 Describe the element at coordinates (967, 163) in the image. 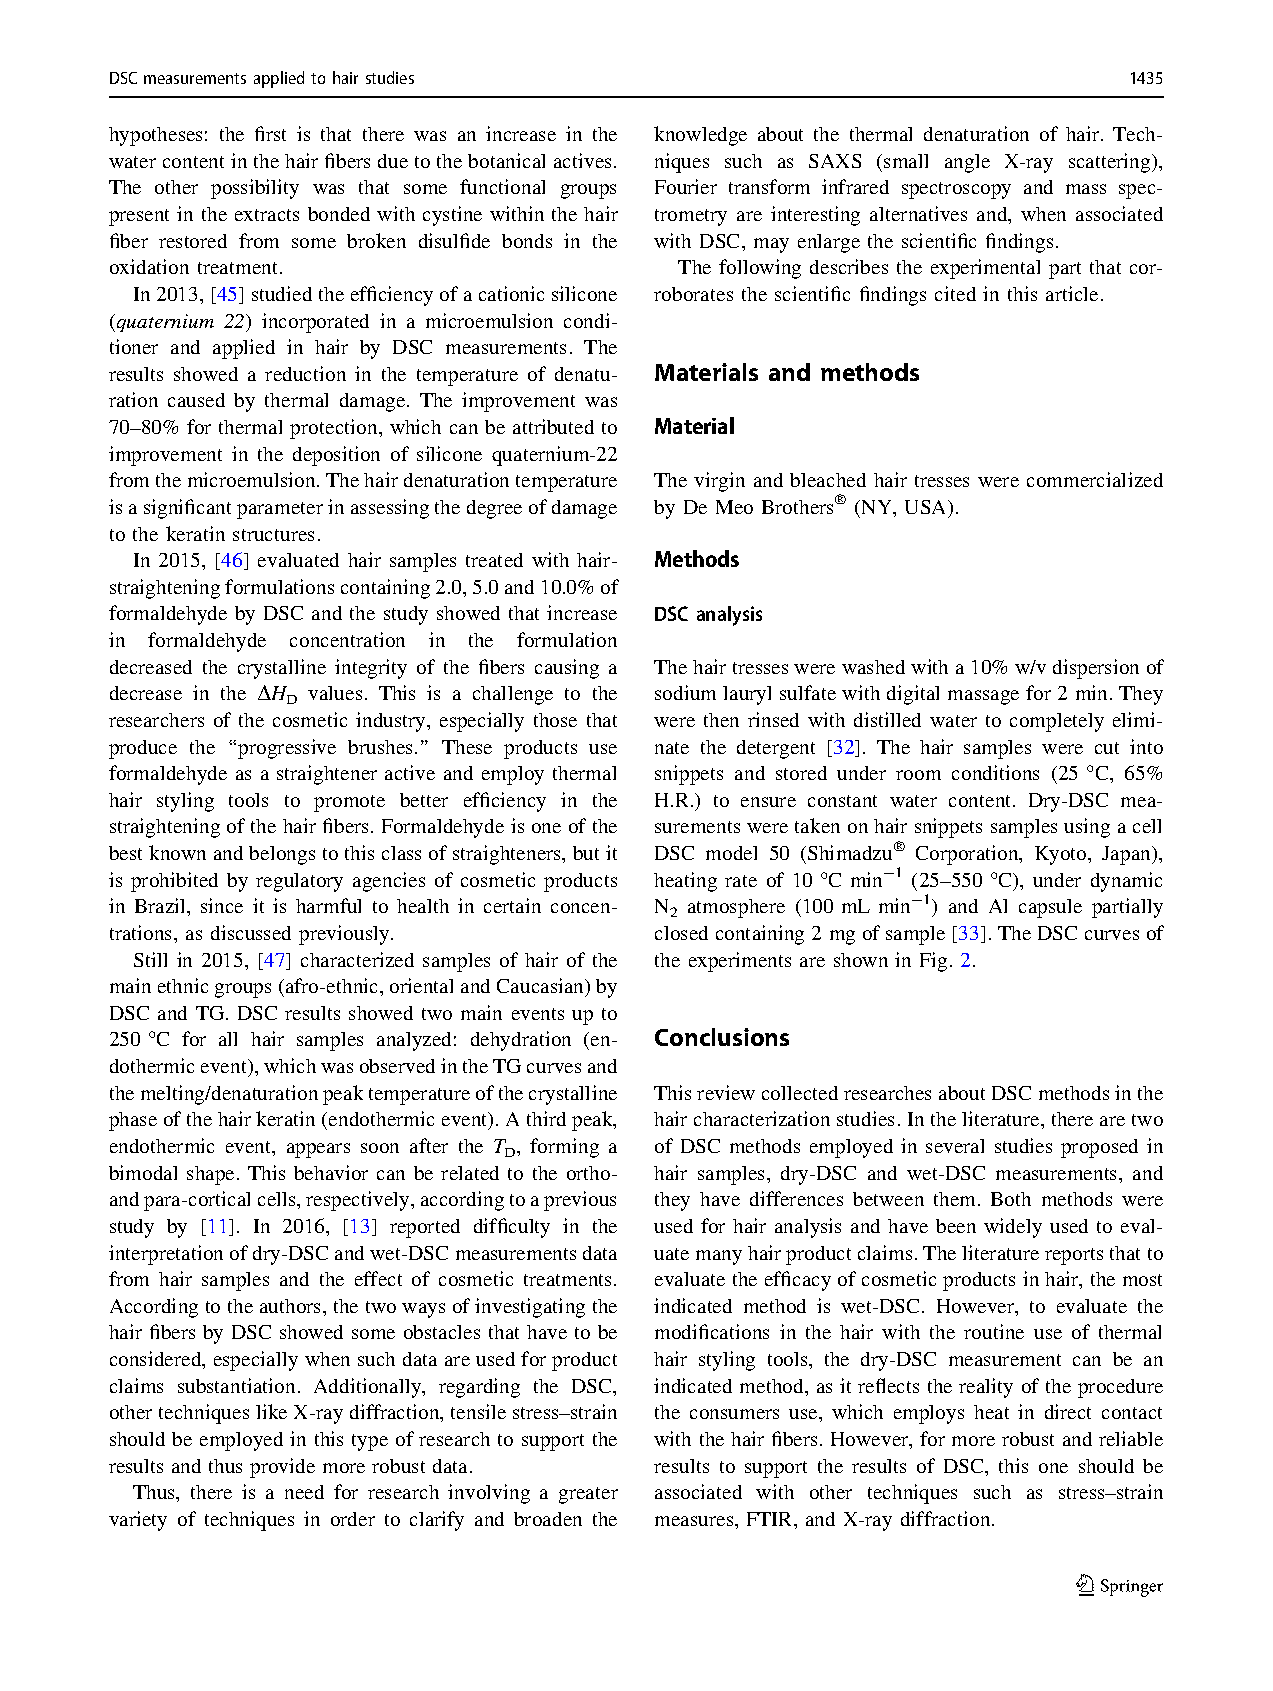

I see `angle` at that location.
